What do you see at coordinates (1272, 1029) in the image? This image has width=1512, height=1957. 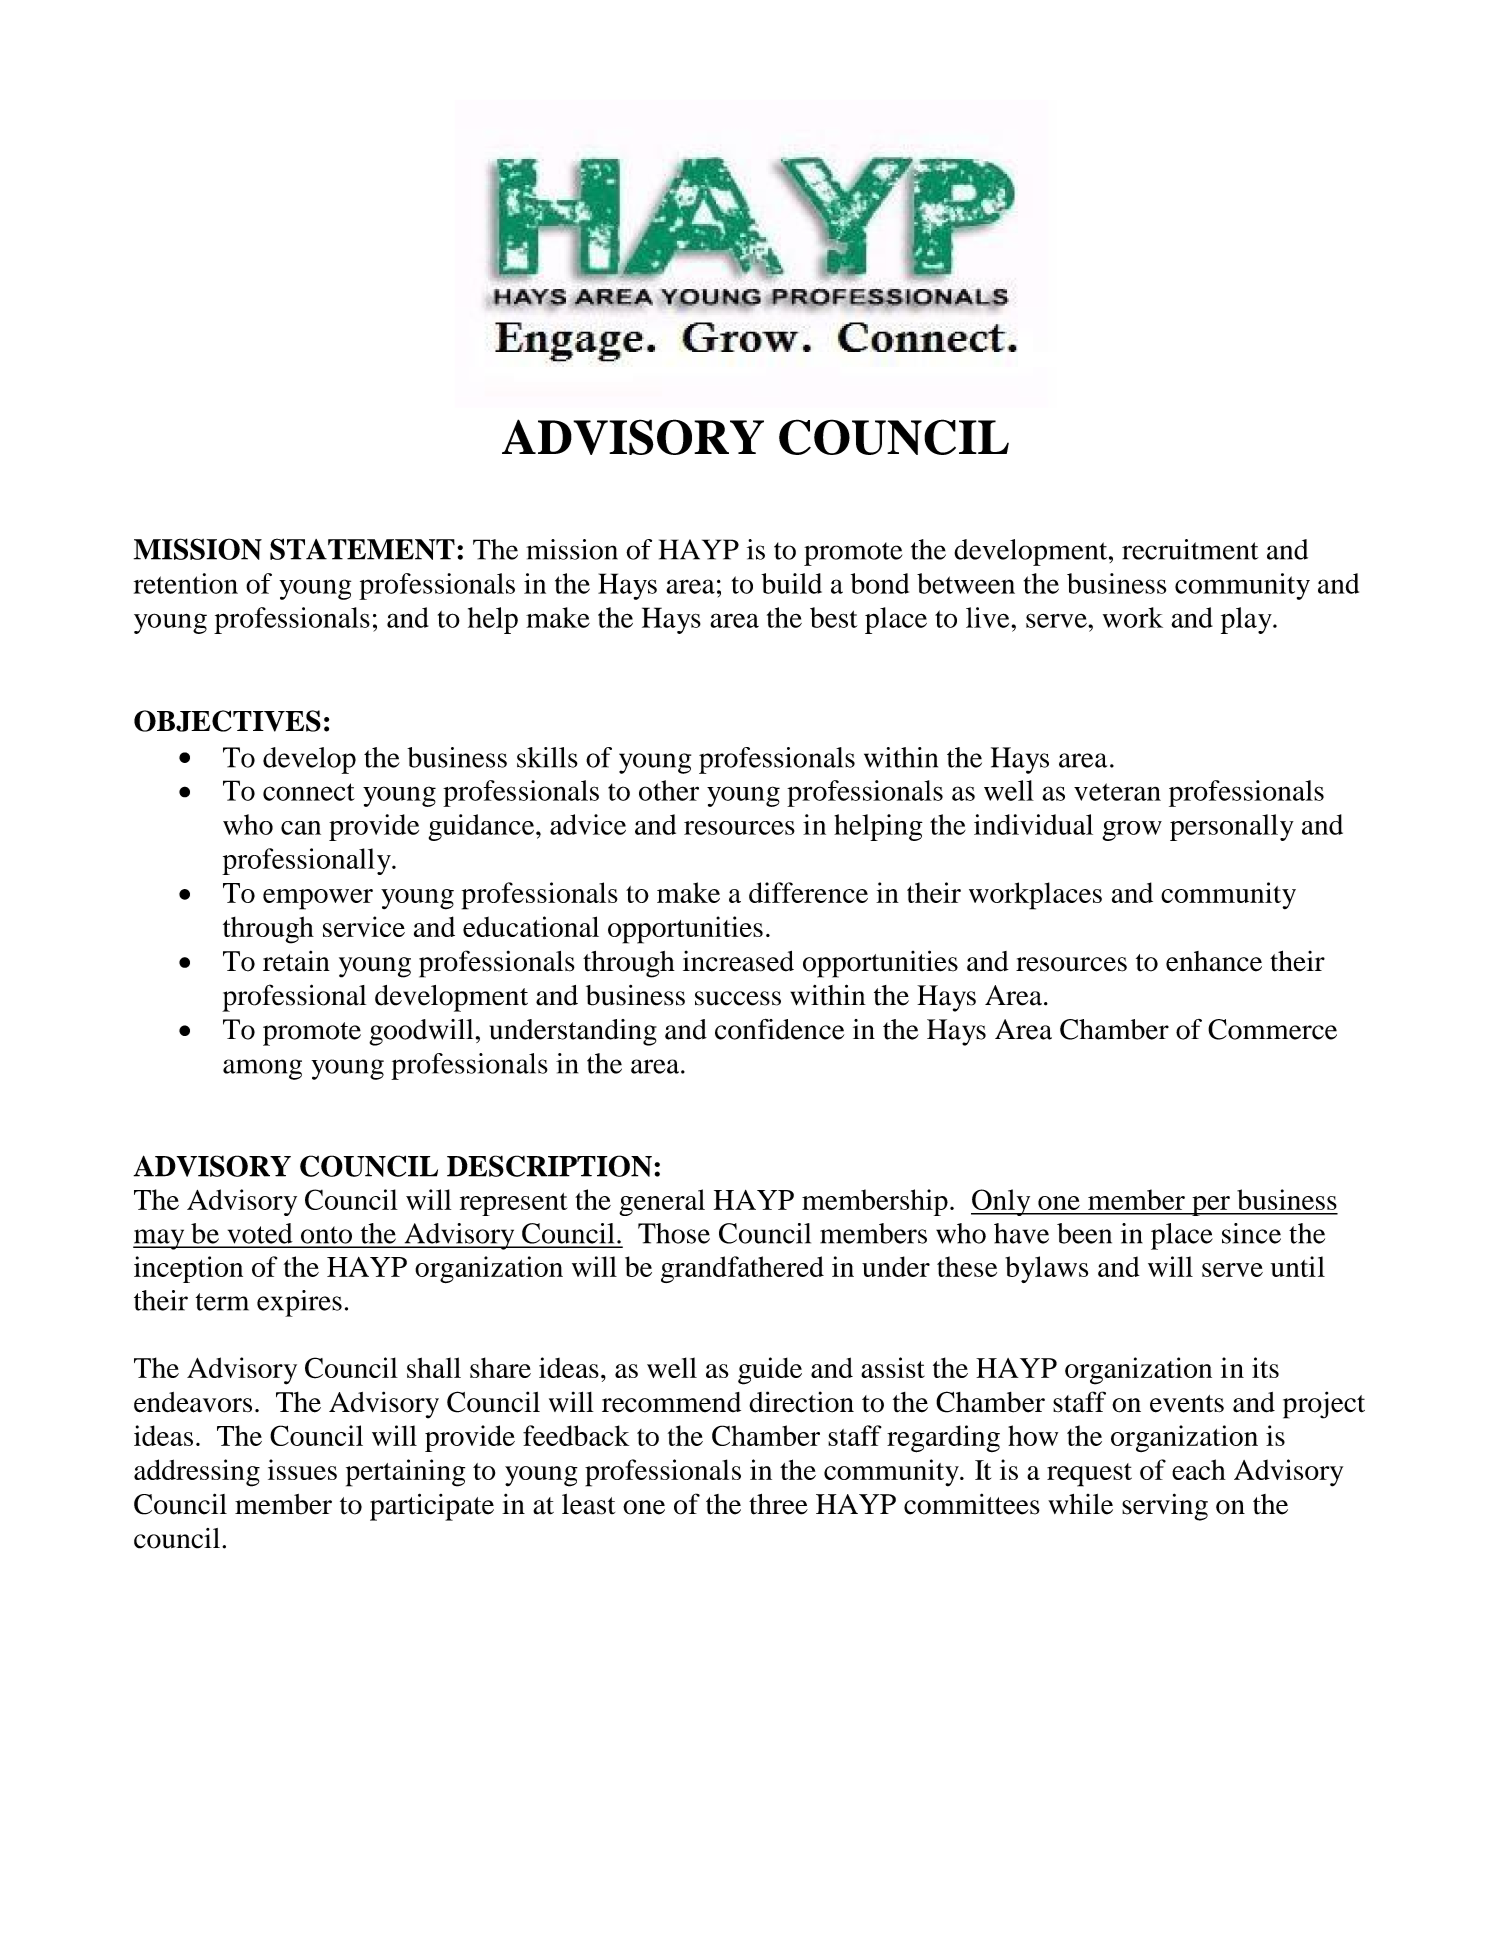 I see `Commerce` at bounding box center [1272, 1029].
